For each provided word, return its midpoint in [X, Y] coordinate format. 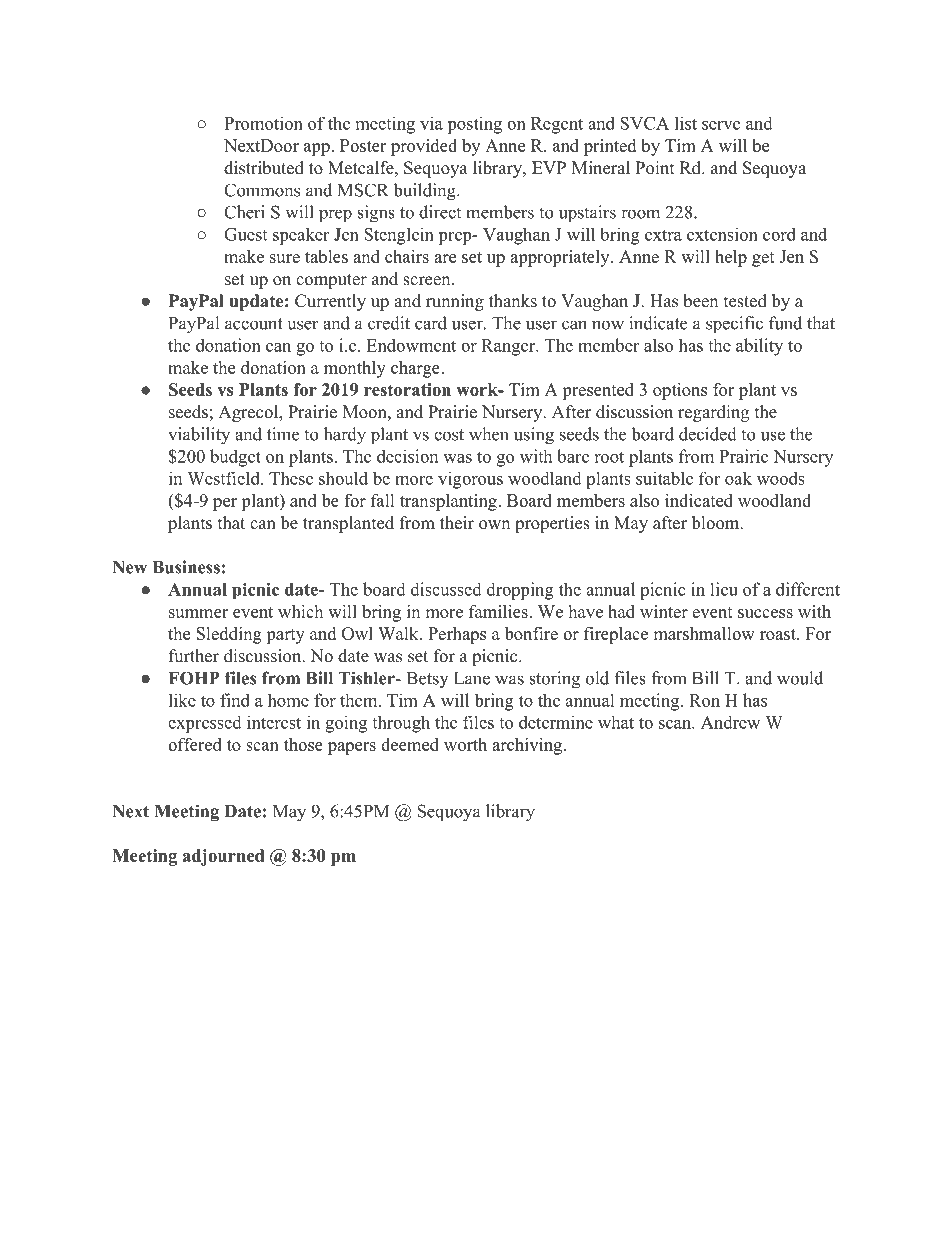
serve [721, 125]
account [254, 324]
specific [734, 325]
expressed [205, 724]
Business [186, 567]
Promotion [263, 123]
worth [465, 744]
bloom [716, 523]
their [457, 523]
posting [474, 125]
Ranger [509, 347]
